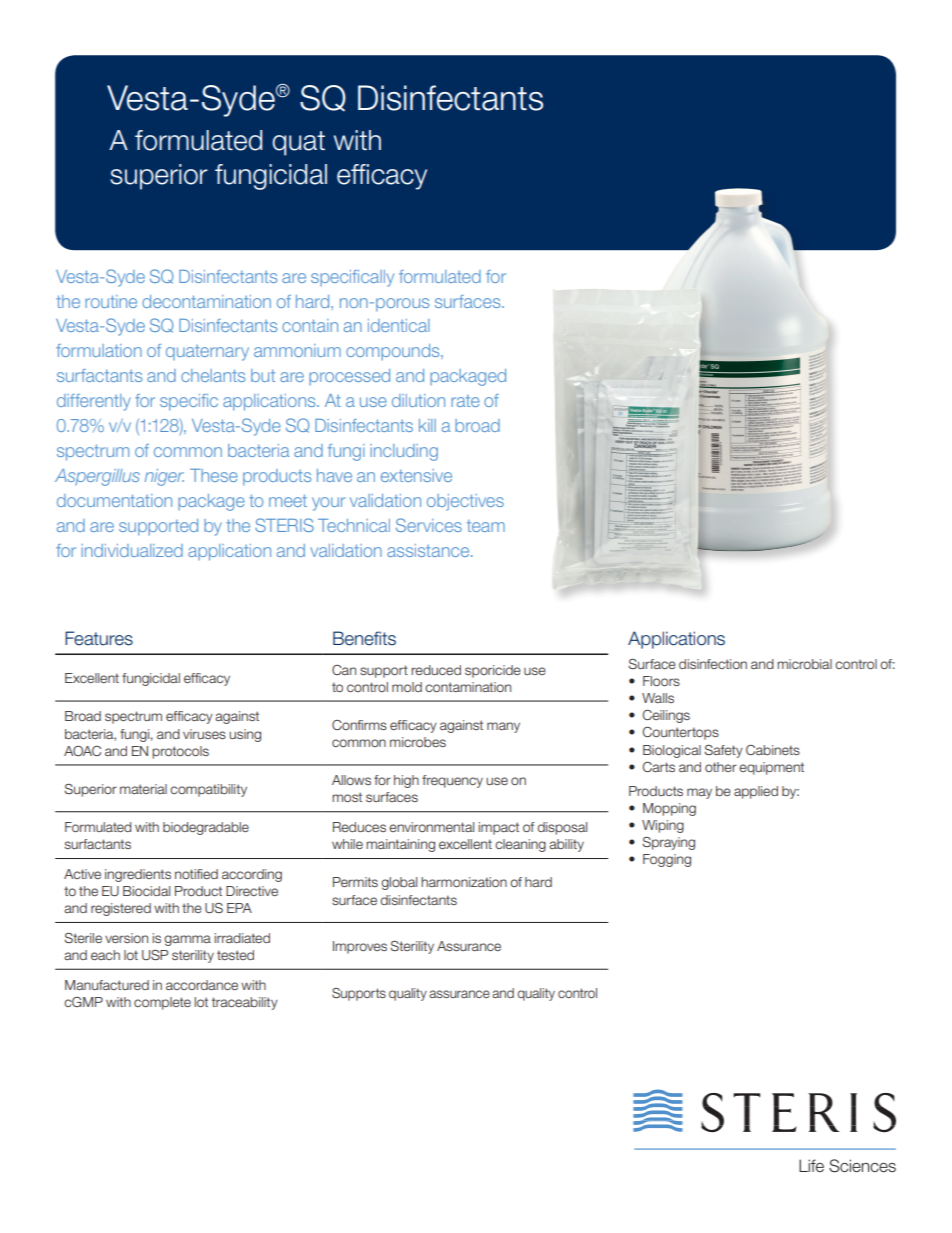 This screenshot has height=1233, width=952. I want to click on accordance, so click(202, 985).
